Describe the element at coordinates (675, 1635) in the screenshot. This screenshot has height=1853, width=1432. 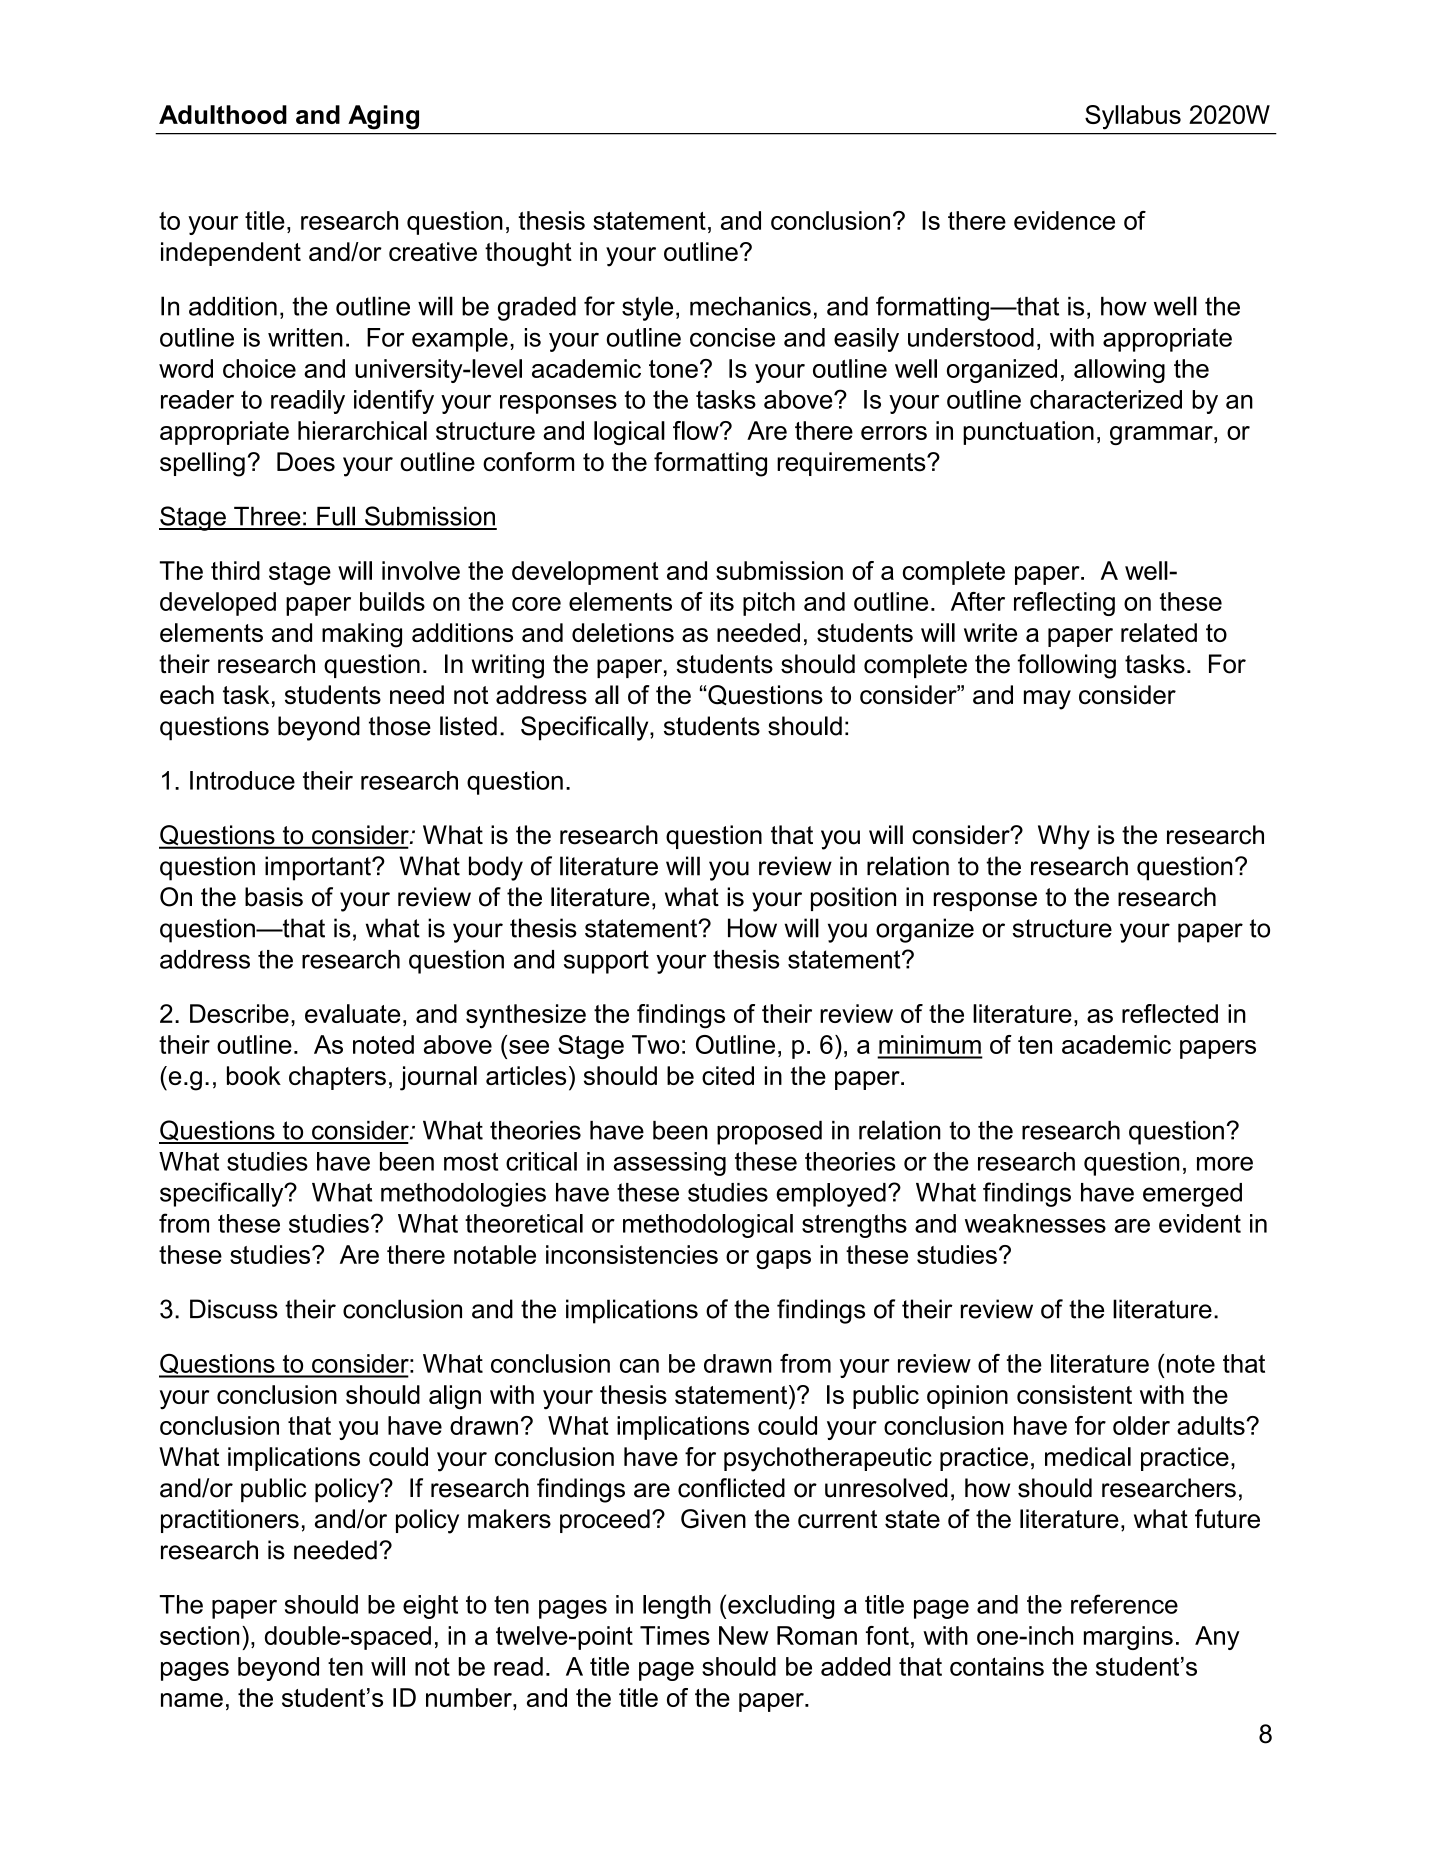
I see `Times` at that location.
